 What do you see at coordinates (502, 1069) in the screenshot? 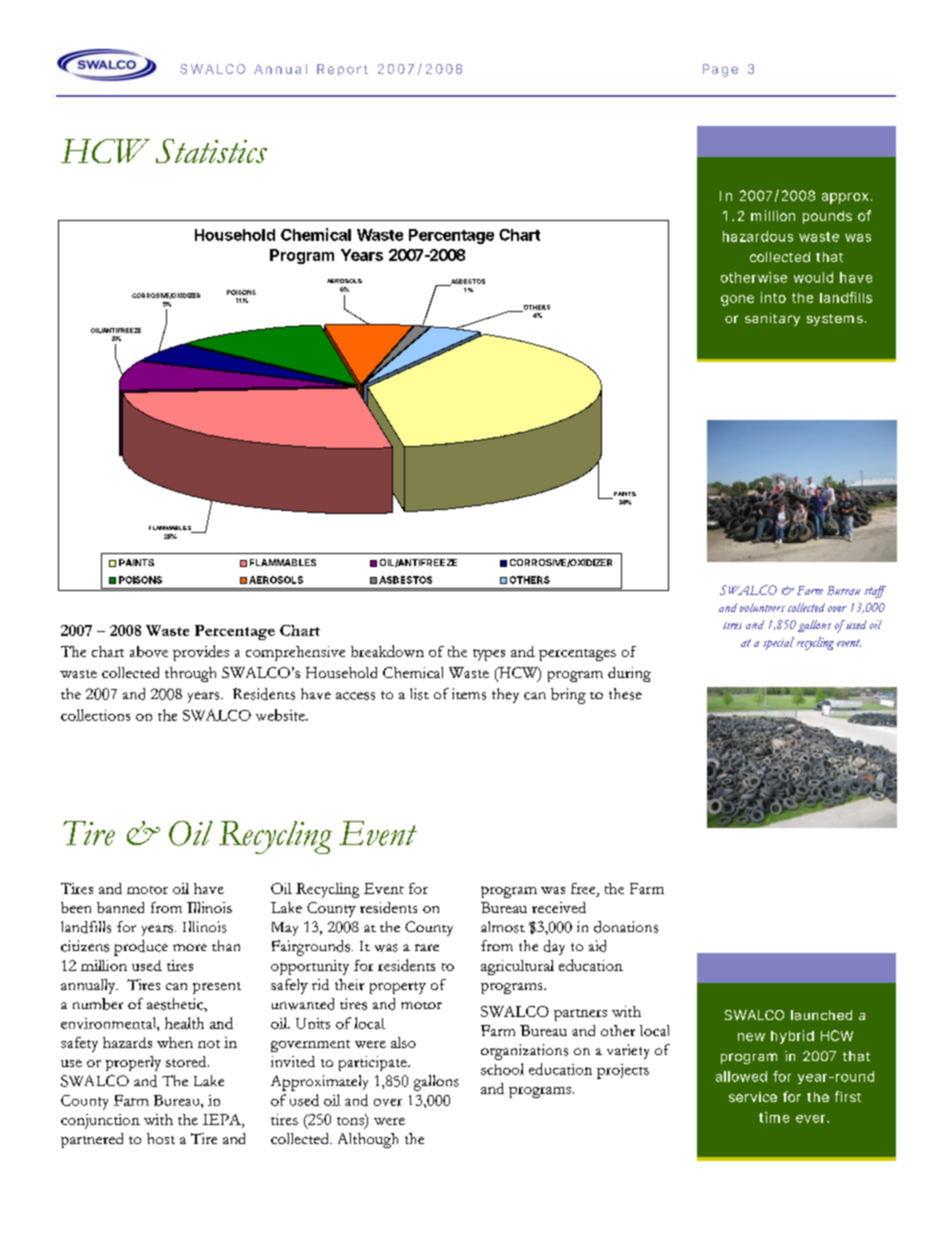
I see `school` at bounding box center [502, 1069].
